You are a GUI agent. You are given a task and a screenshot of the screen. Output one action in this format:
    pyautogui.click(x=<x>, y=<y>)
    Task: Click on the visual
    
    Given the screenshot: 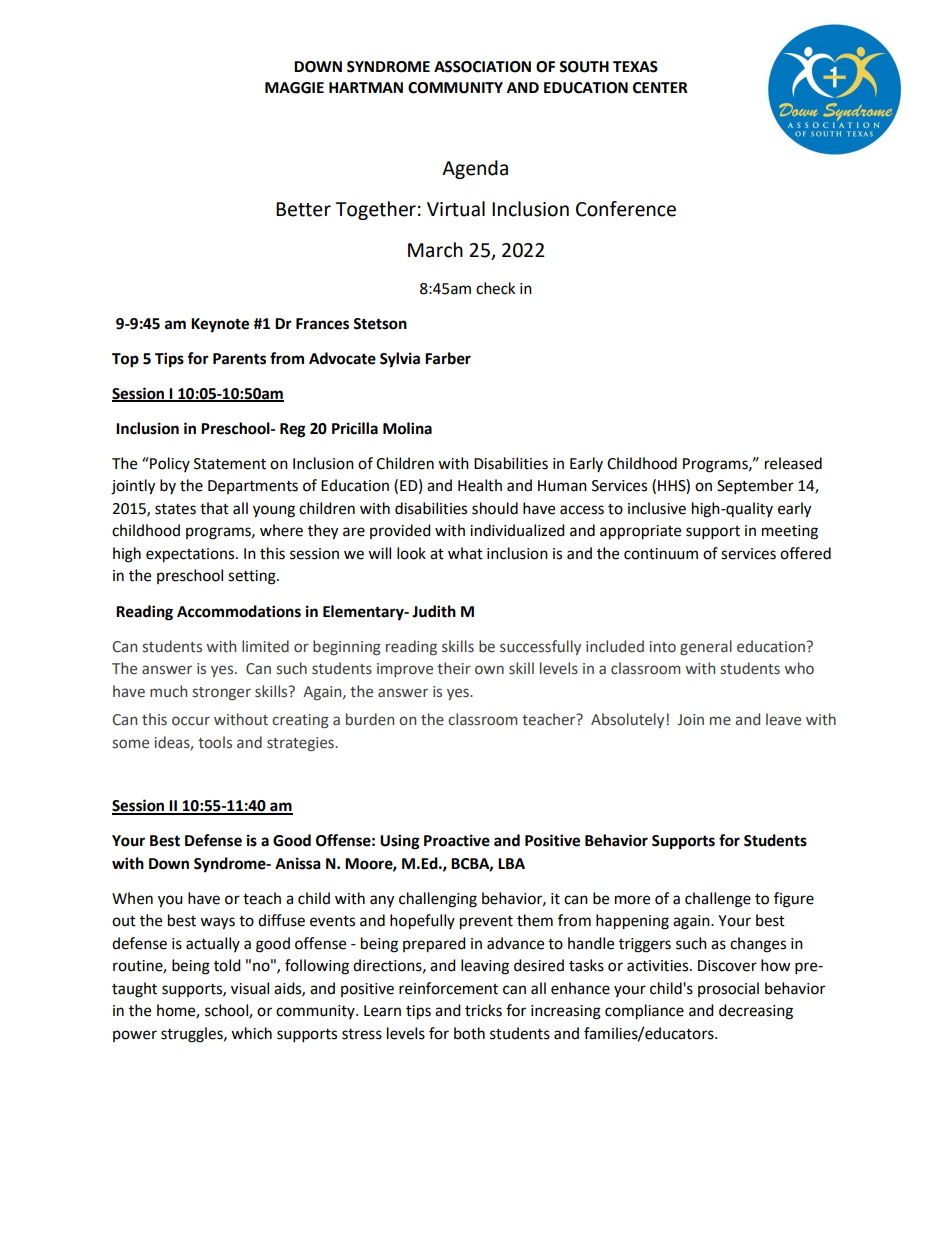 What is the action you would take?
    pyautogui.click(x=250, y=988)
